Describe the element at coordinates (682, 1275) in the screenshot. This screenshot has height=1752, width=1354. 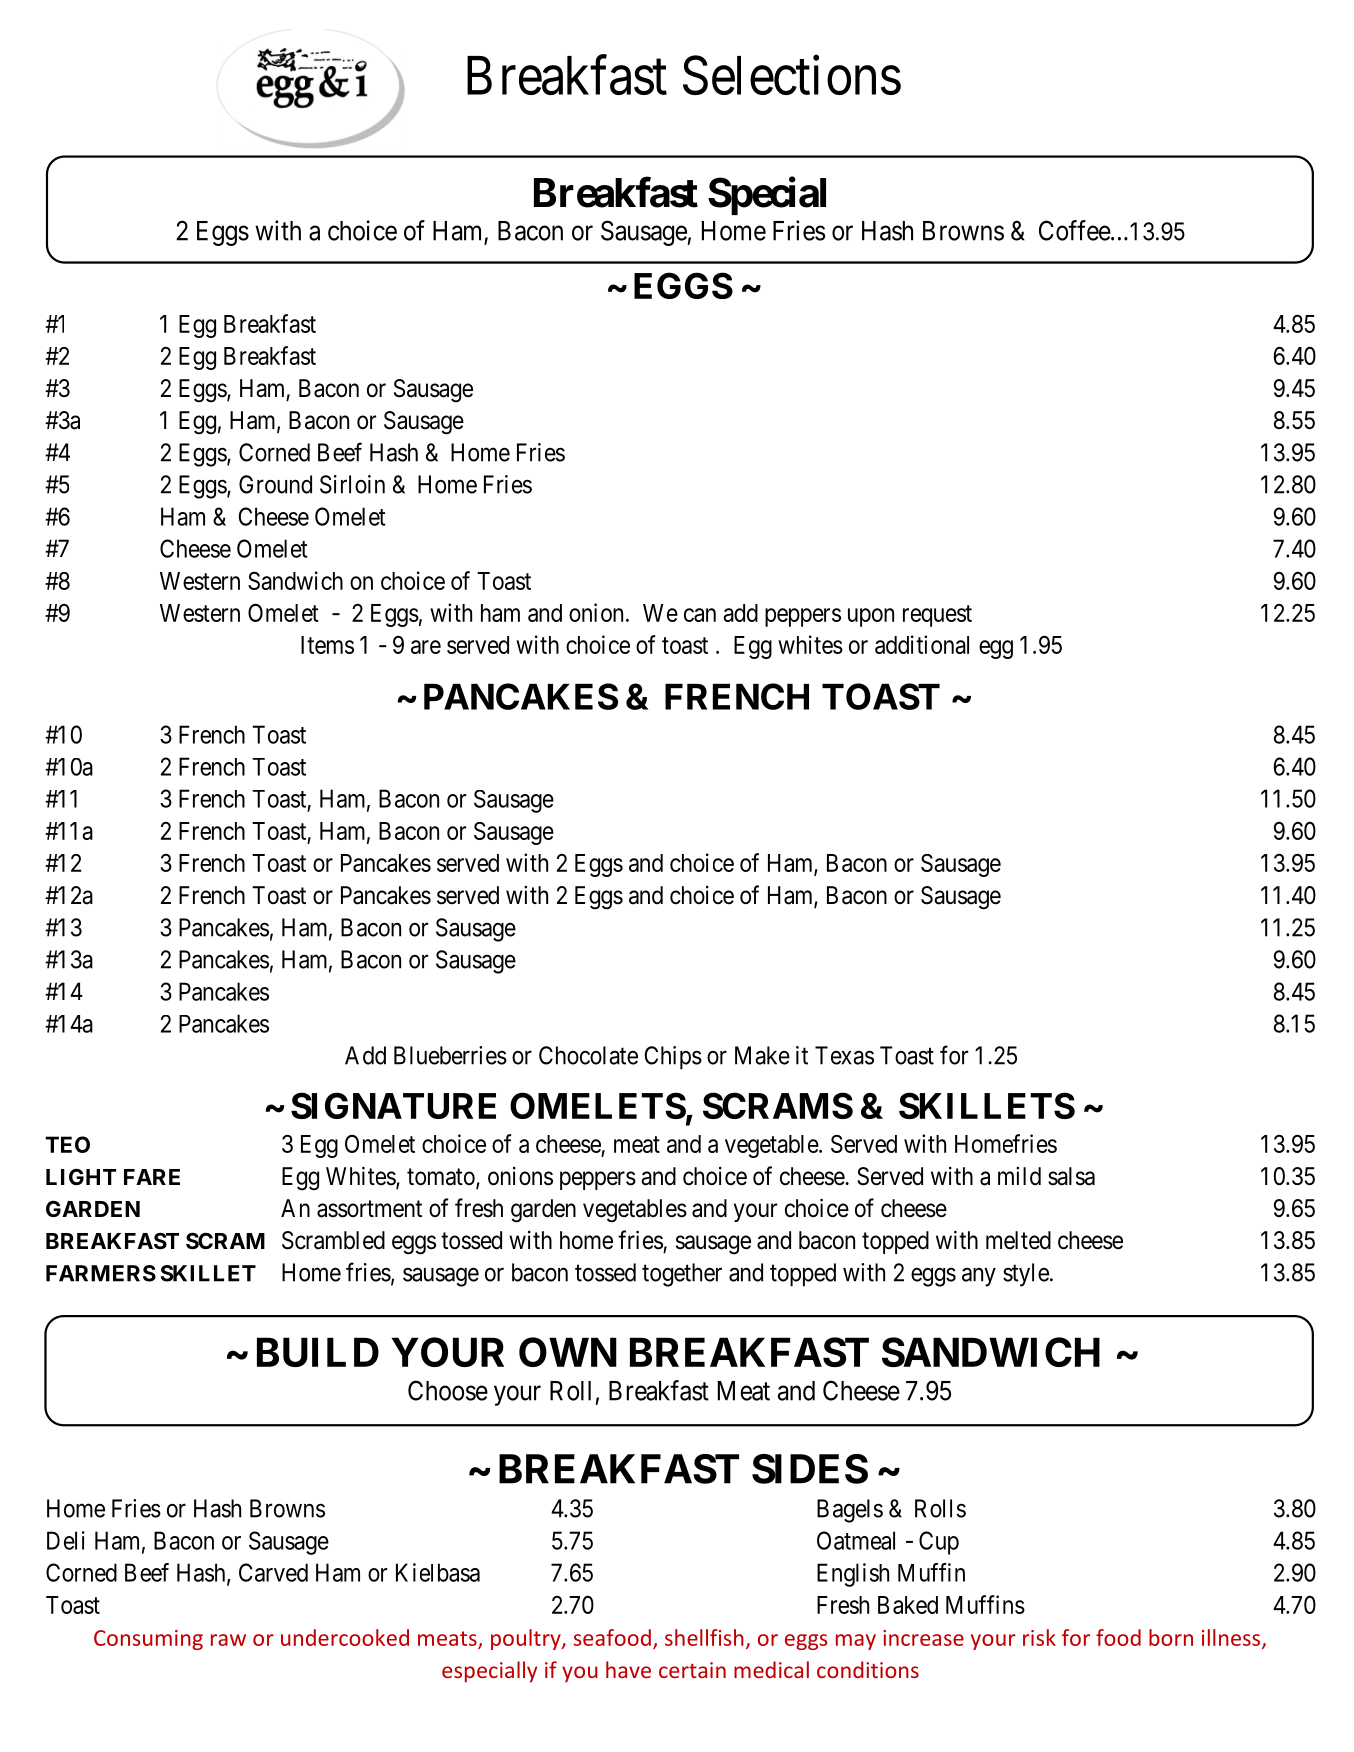
I see `together` at that location.
